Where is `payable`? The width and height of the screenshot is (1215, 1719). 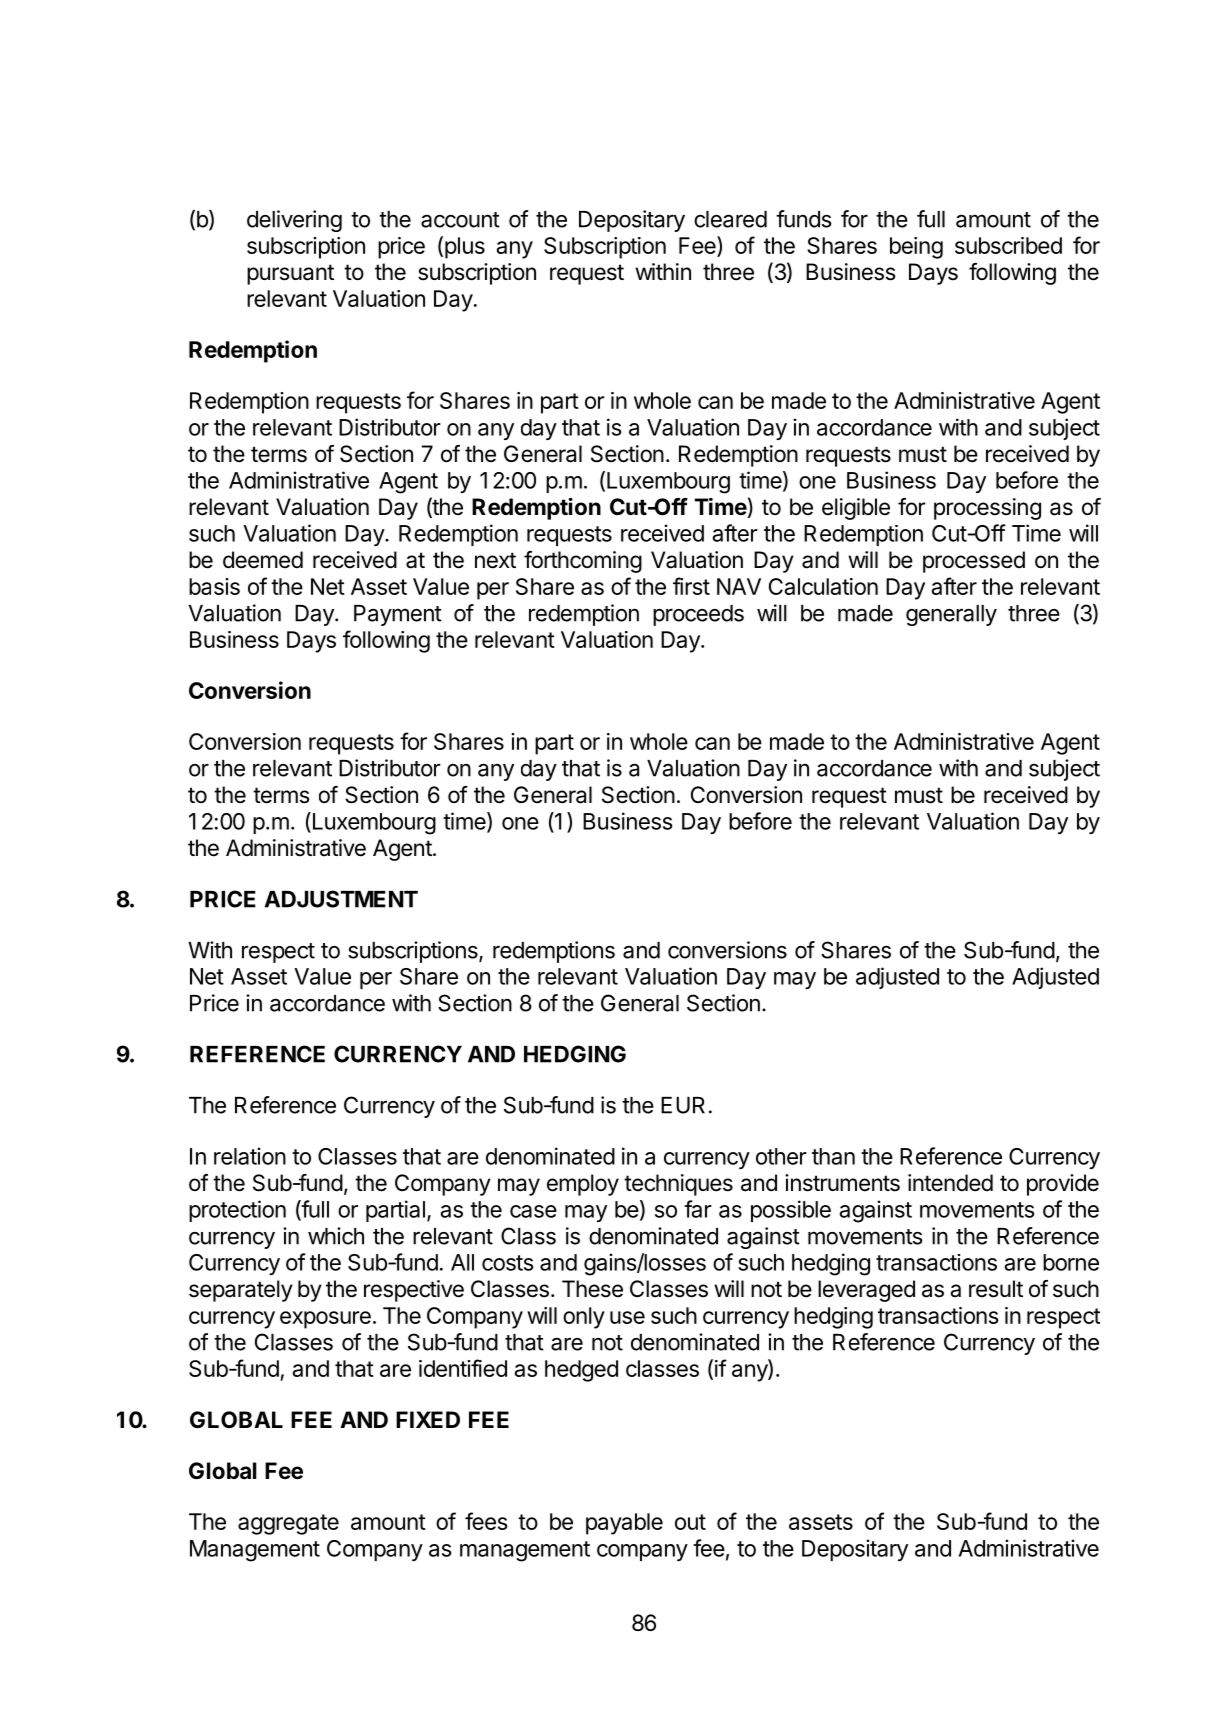 payable is located at coordinates (624, 1524).
